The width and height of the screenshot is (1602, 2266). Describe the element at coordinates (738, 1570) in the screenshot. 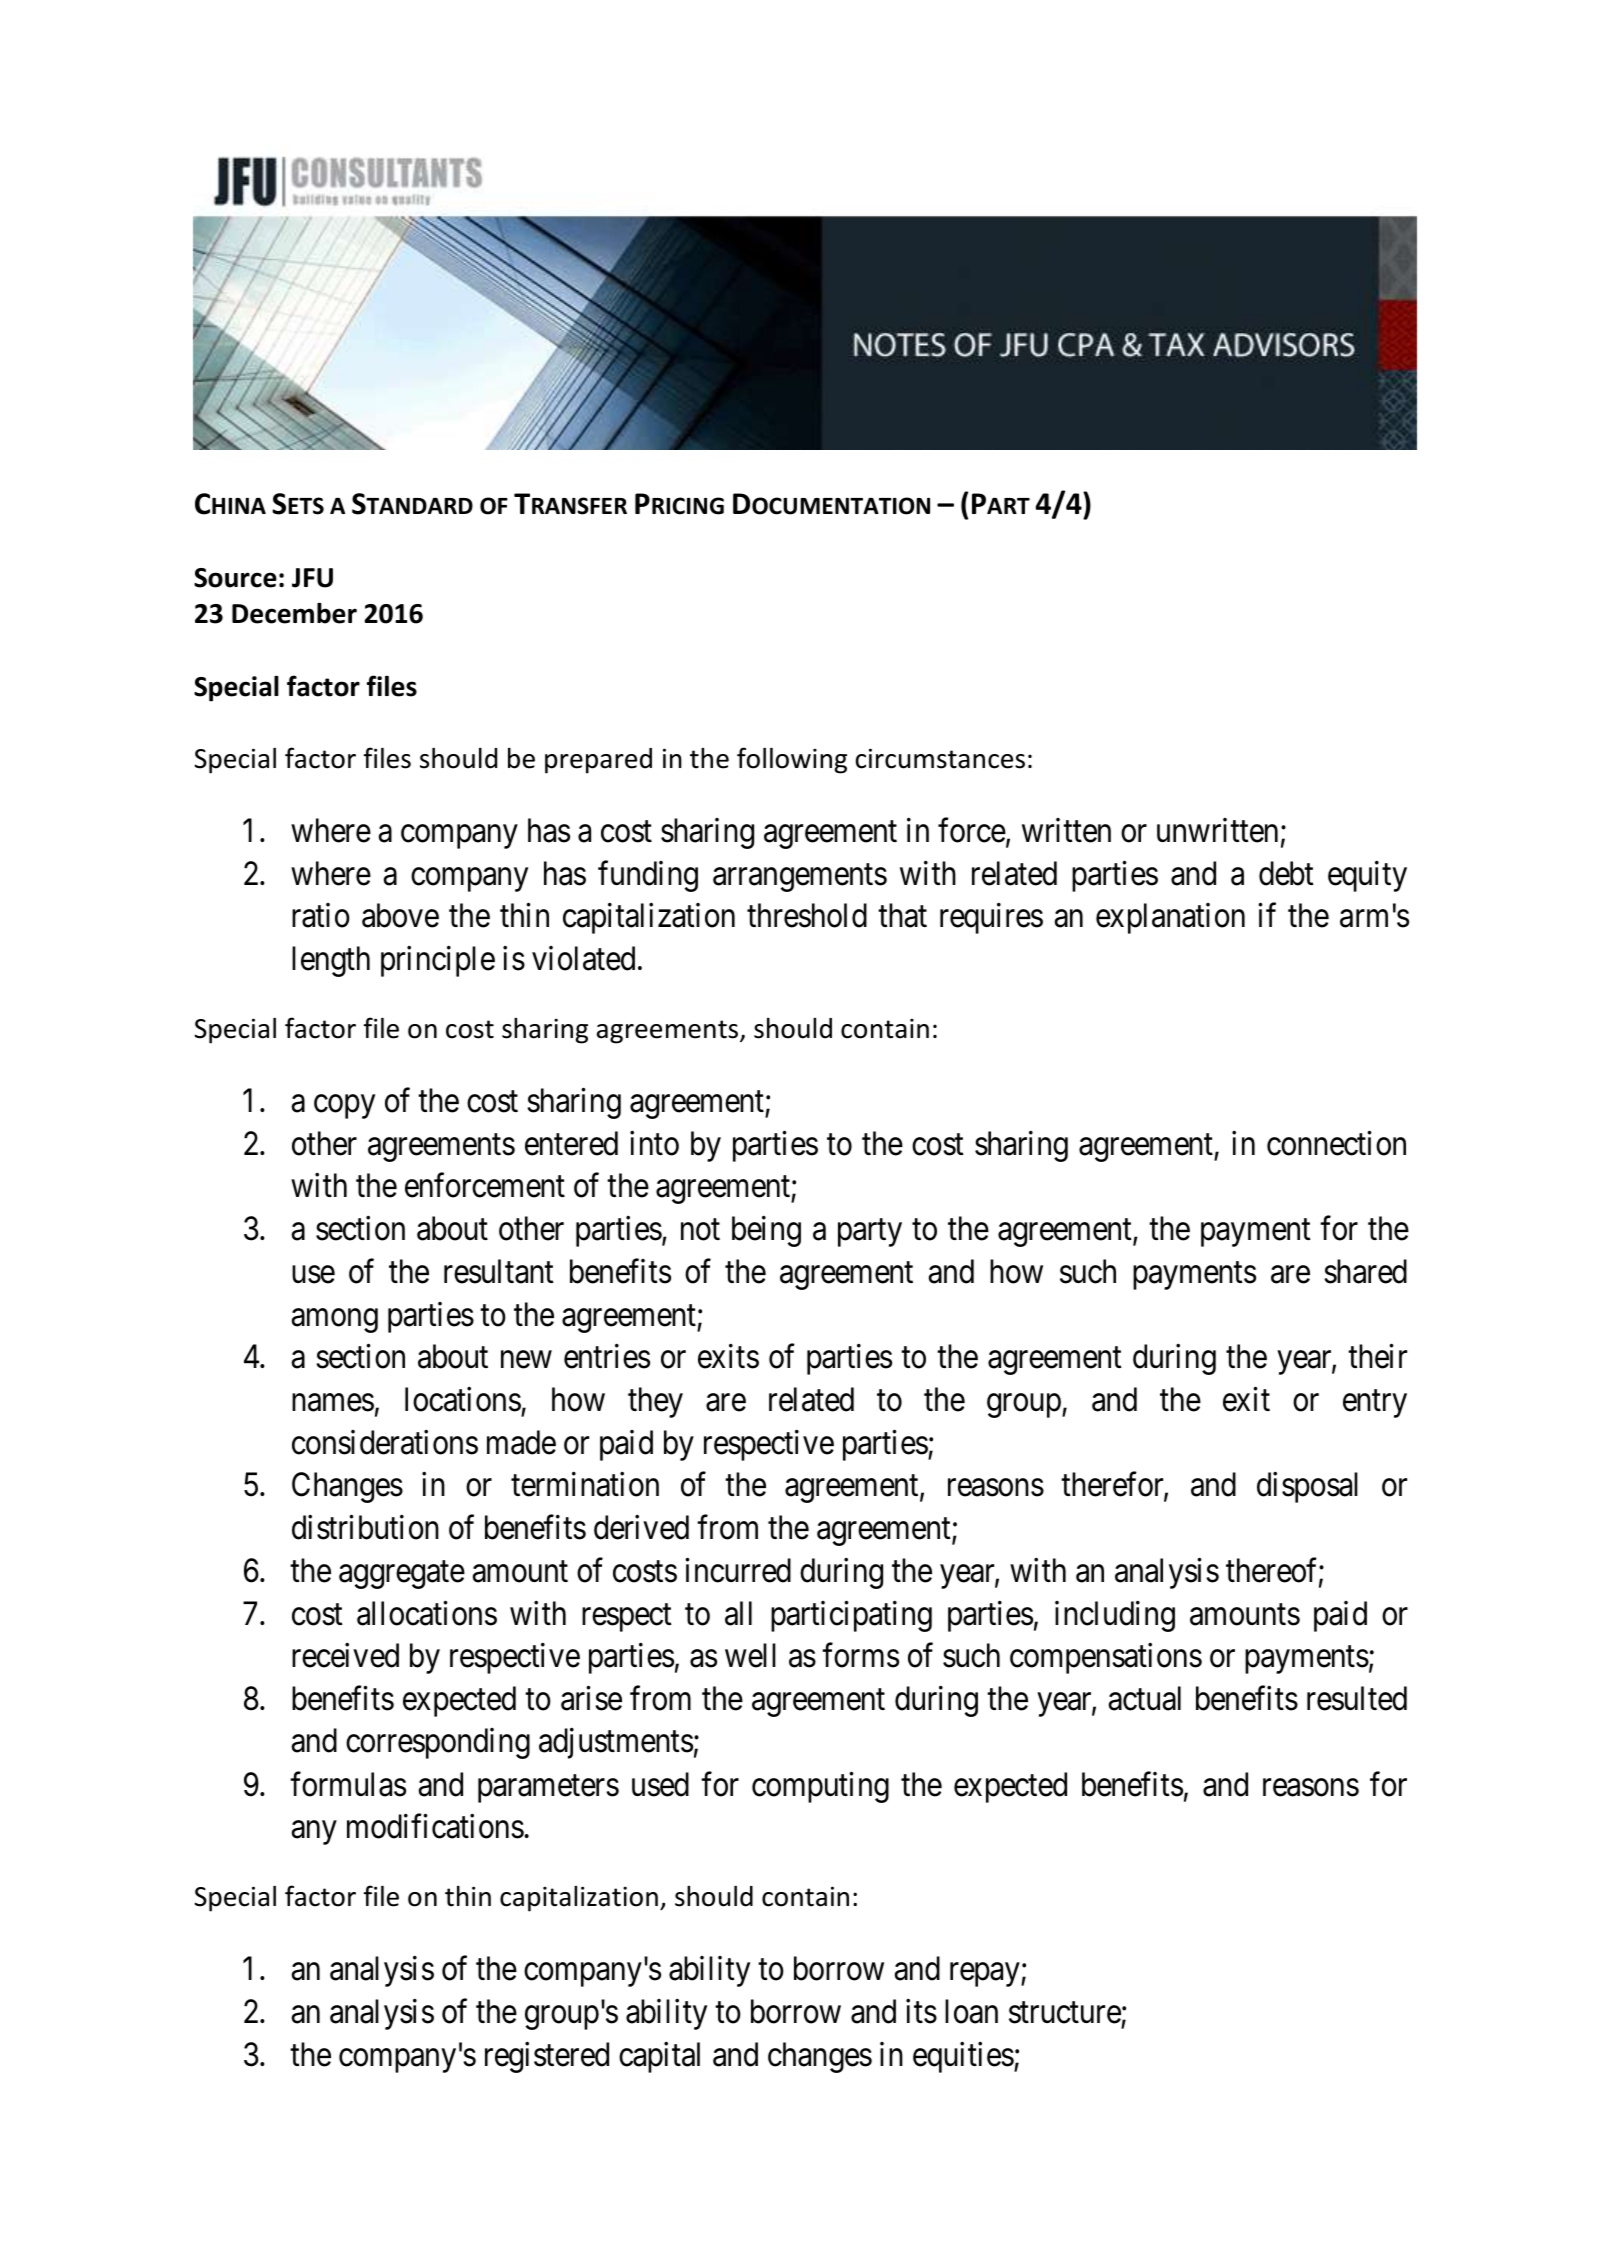

I see `incurred` at that location.
